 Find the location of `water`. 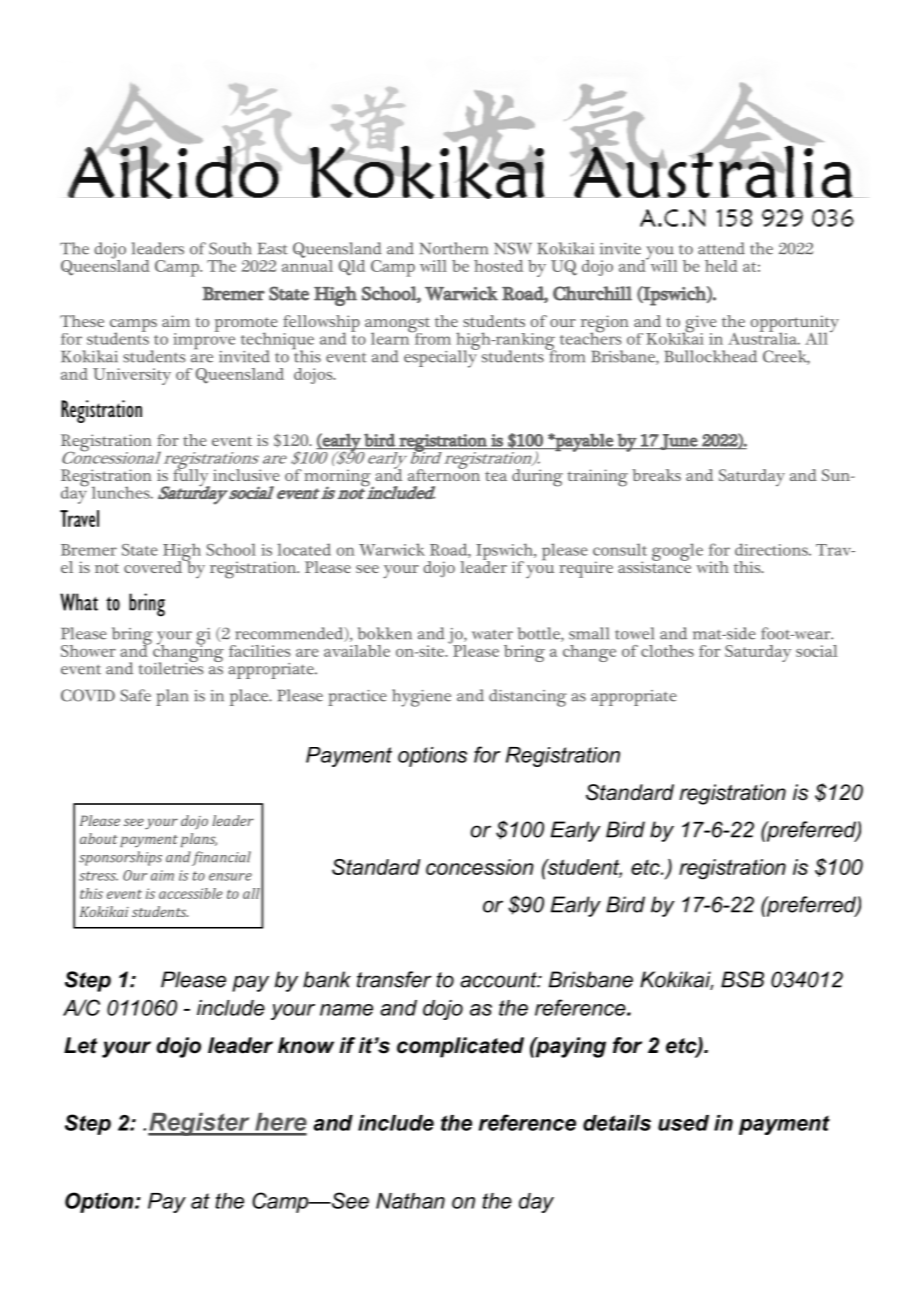

water is located at coordinates (492, 634).
